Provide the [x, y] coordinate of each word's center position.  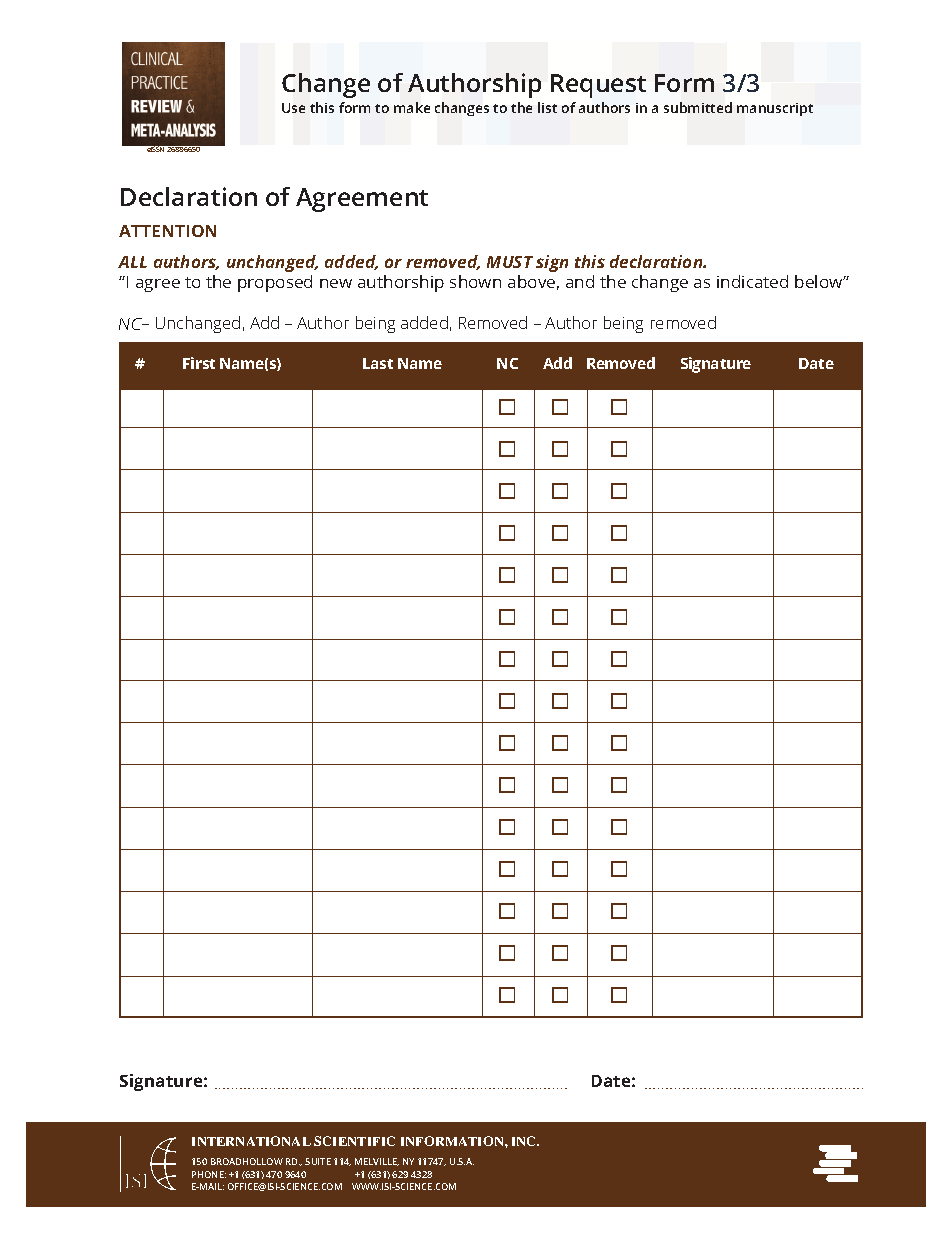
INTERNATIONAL [251, 1141]
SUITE [318, 1161]
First [199, 363]
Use [293, 108]
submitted [698, 107]
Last [378, 363]
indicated [752, 281]
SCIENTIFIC [354, 1141]
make [412, 107]
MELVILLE [377, 1162]
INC [525, 1141]
